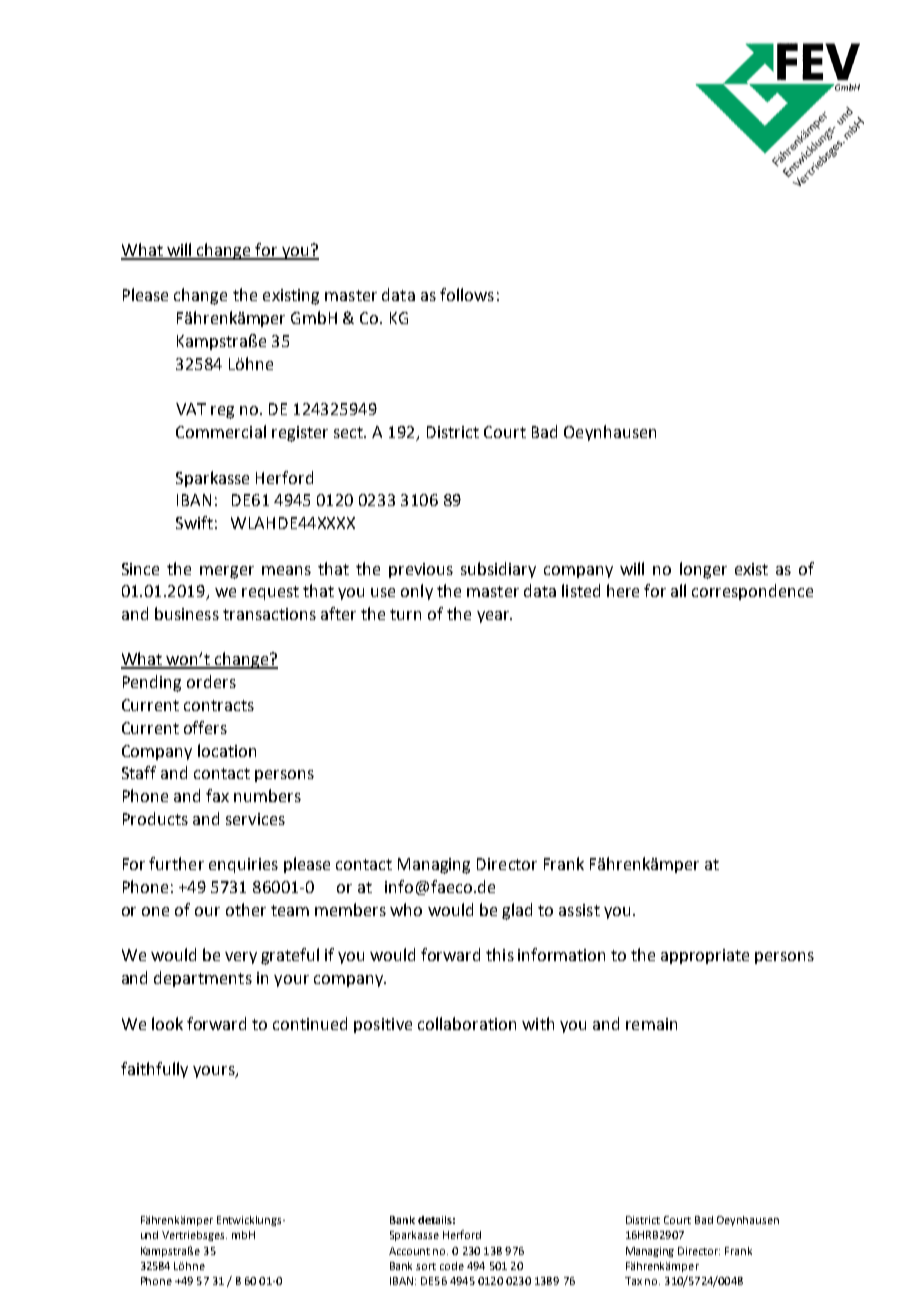 The width and height of the screenshot is (924, 1308). Describe the element at coordinates (452, 1266) in the screenshot. I see `code` at that location.
